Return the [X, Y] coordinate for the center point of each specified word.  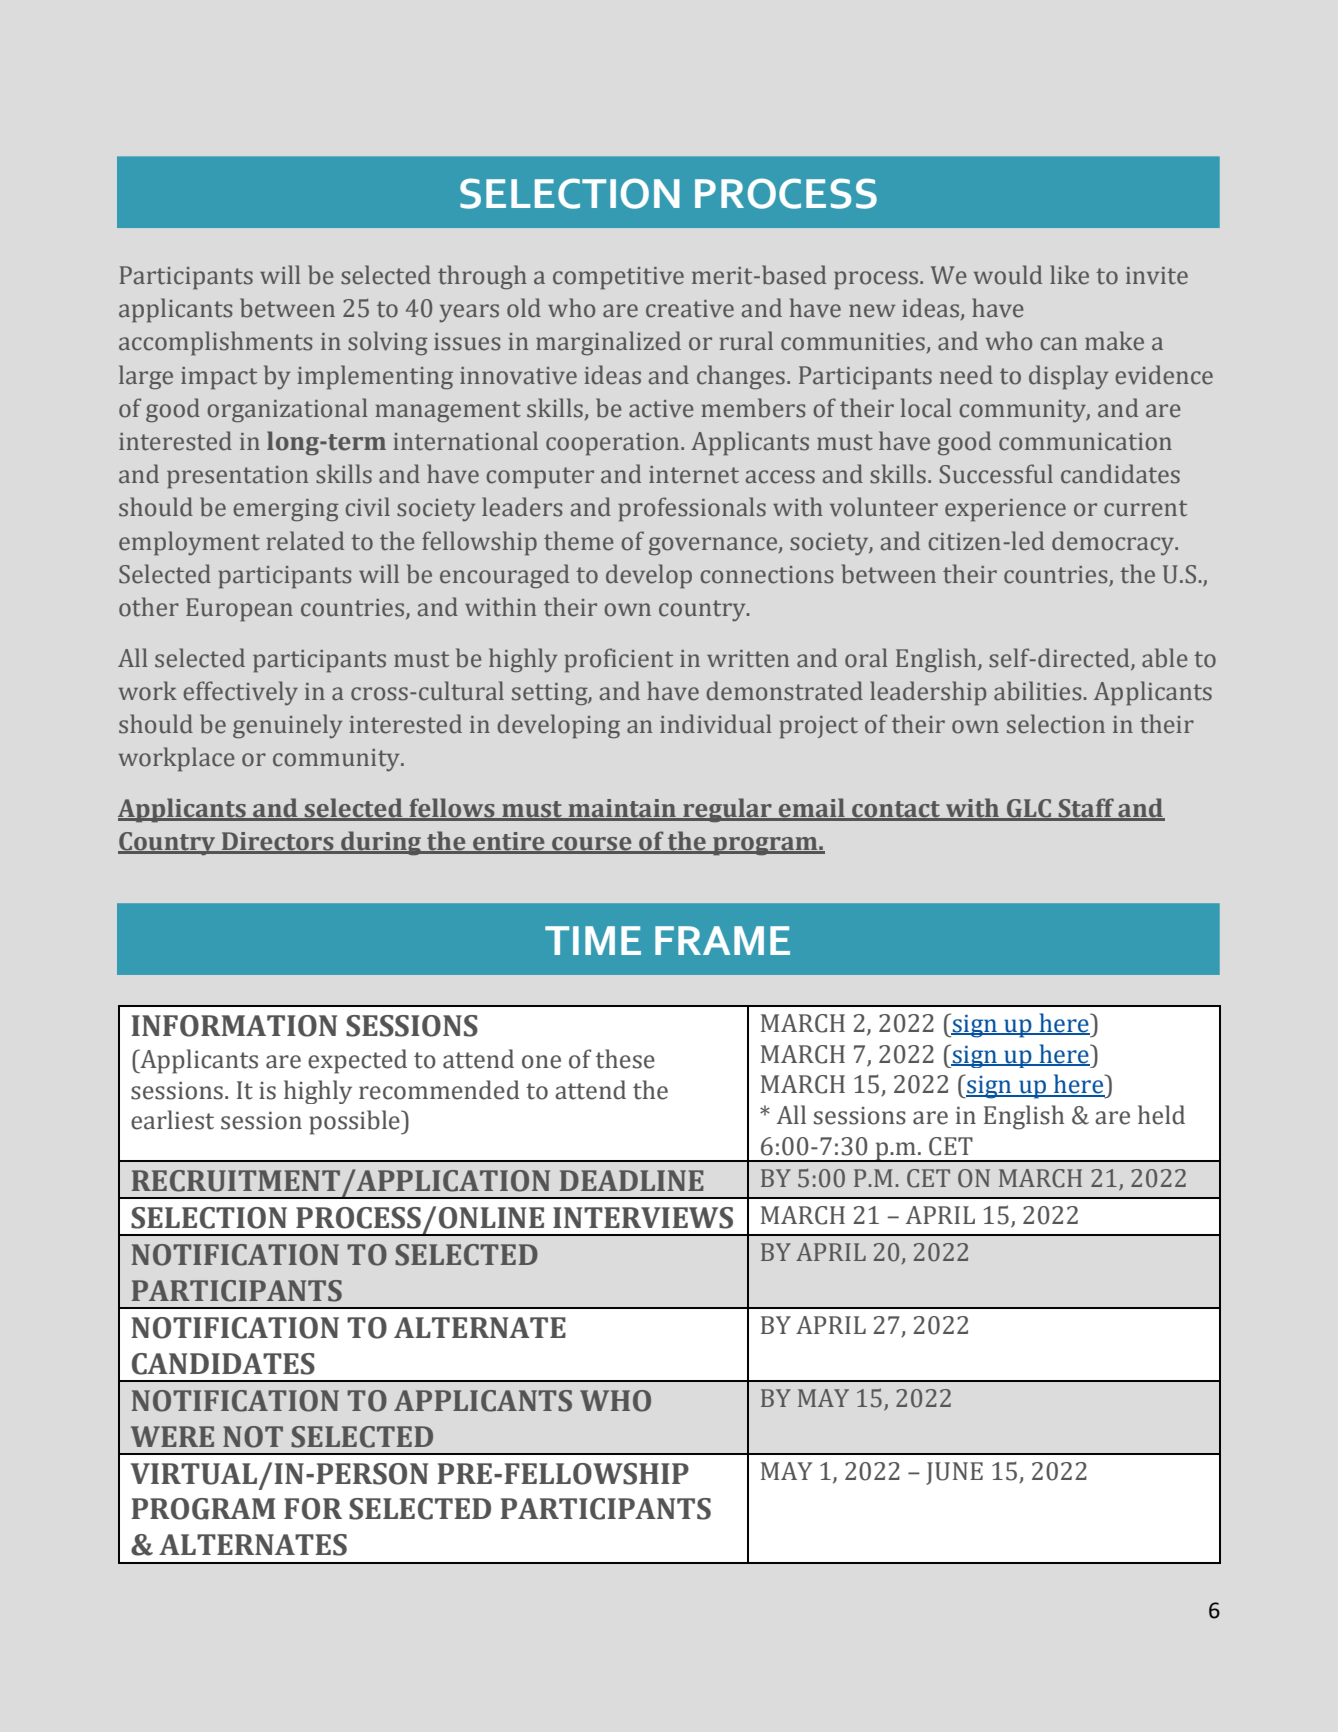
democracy [1114, 543]
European [239, 610]
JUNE [954, 1473]
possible [355, 1122]
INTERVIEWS [643, 1218]
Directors [278, 842]
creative [690, 309]
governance [714, 546]
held [1161, 1115]
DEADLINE [632, 1180]
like [1069, 275]
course [592, 845]
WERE [172, 1436]
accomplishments [215, 343]
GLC [1029, 809]
